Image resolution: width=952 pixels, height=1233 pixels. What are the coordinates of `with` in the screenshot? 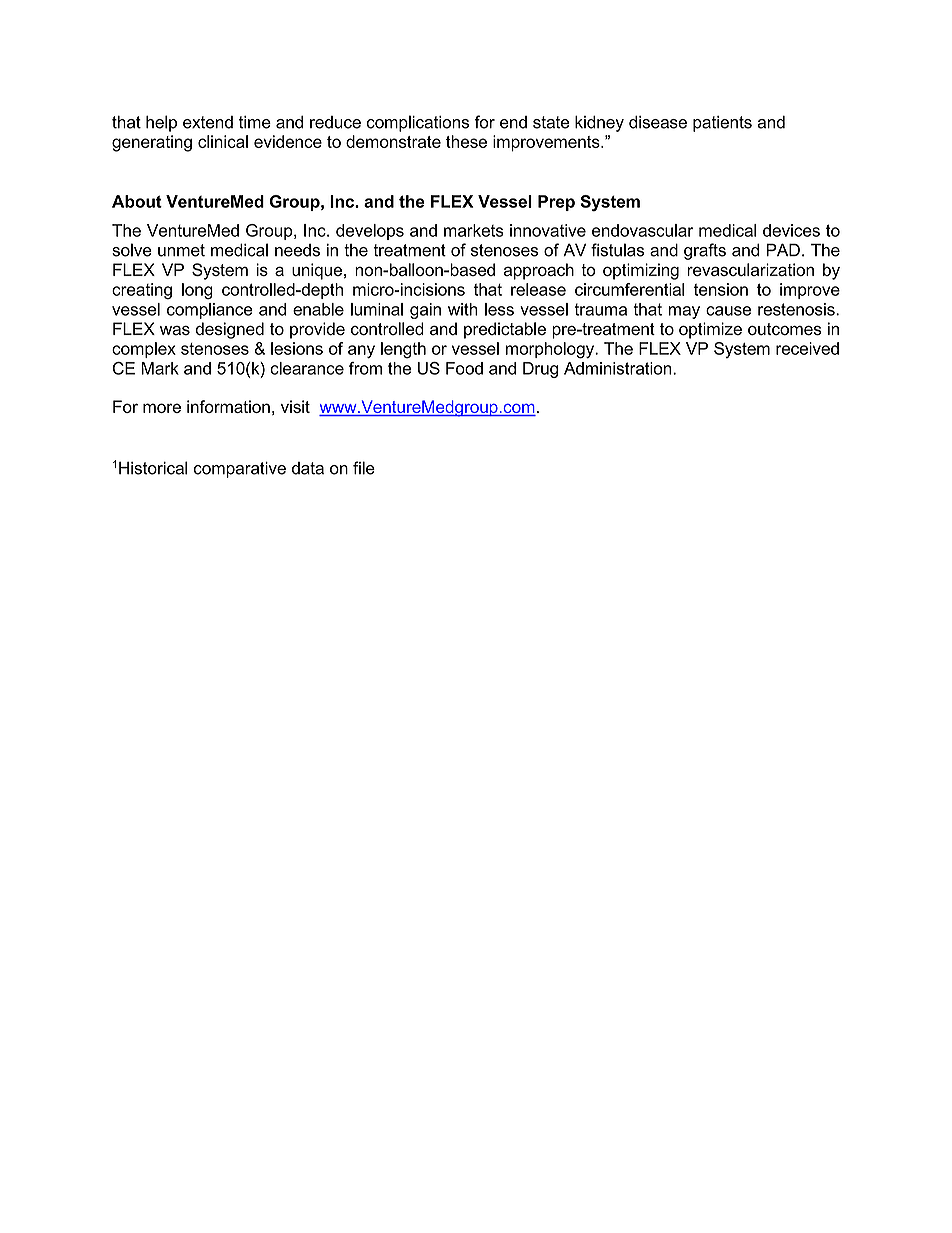 It's located at (463, 309).
